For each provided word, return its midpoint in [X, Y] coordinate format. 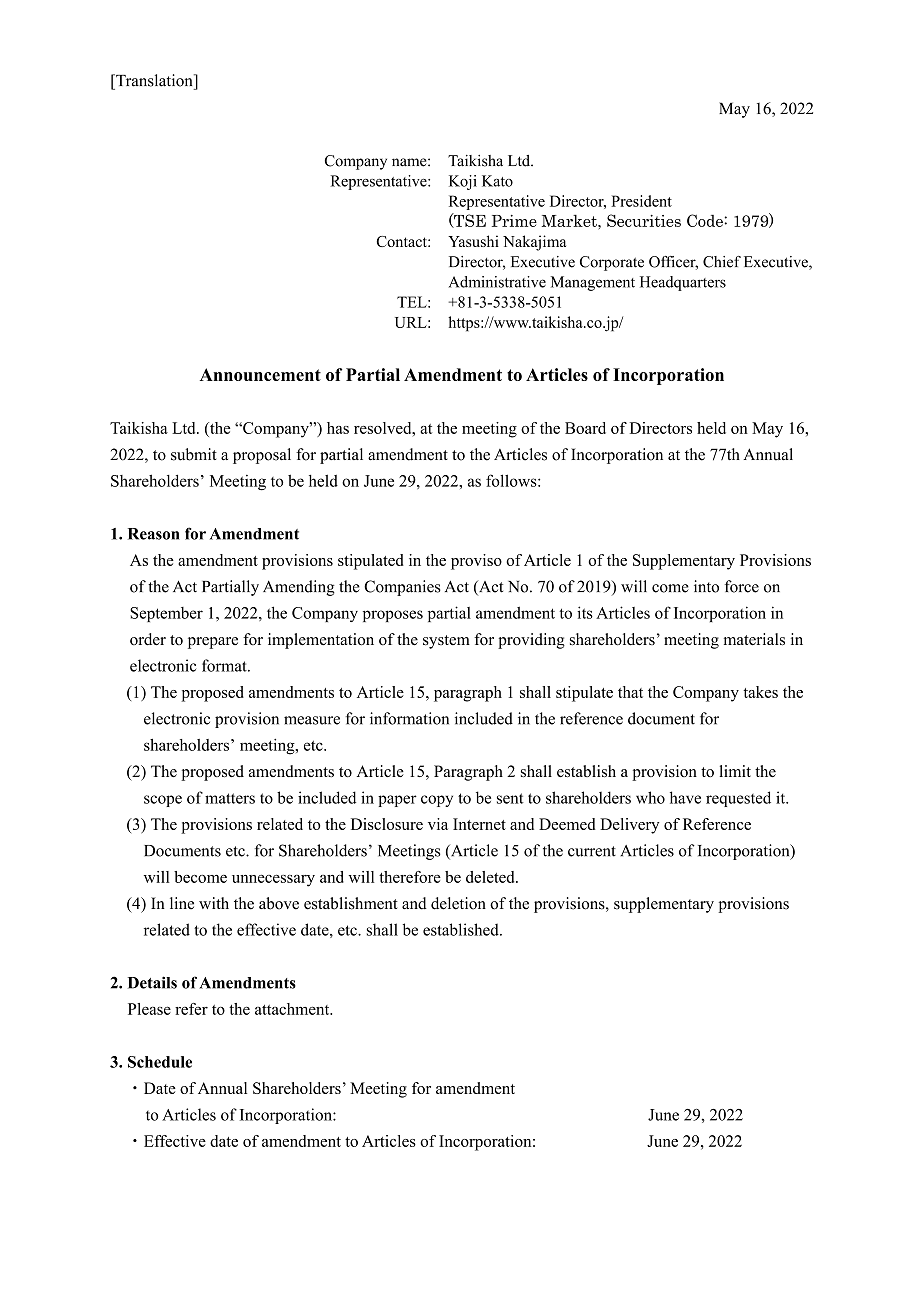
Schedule [160, 1062]
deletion [458, 903]
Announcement [260, 374]
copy [437, 801]
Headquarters [683, 283]
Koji [463, 182]
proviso [476, 562]
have [685, 797]
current [592, 851]
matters [230, 798]
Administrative [497, 282]
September [166, 614]
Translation [154, 80]
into [706, 586]
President [641, 201]
